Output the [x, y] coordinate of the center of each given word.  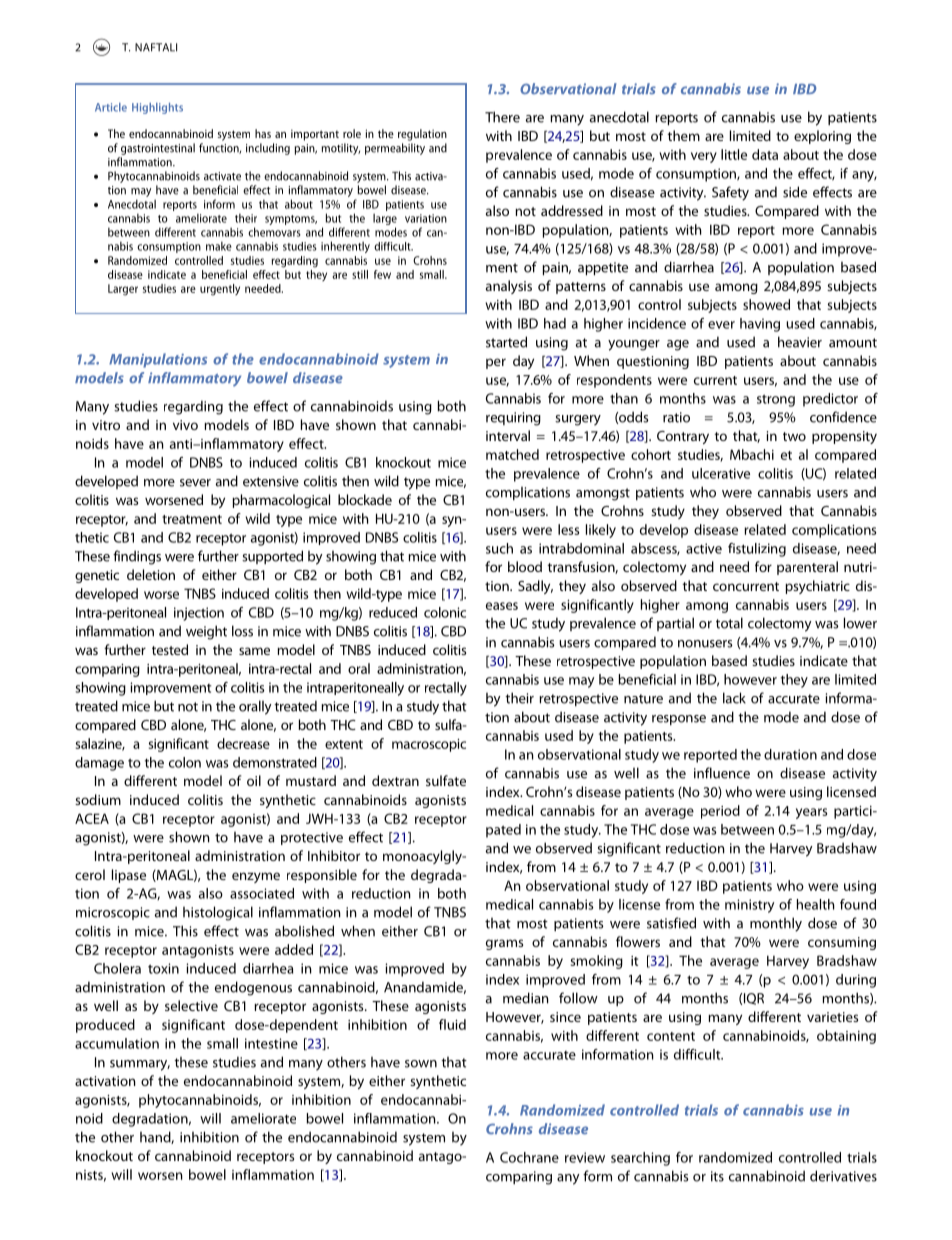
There [502, 117]
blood [525, 566]
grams [504, 944]
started [506, 342]
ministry [749, 906]
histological [218, 913]
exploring [822, 137]
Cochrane [529, 1157]
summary [140, 1065]
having [760, 325]
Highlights [157, 108]
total [729, 623]
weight [206, 632]
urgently [220, 290]
